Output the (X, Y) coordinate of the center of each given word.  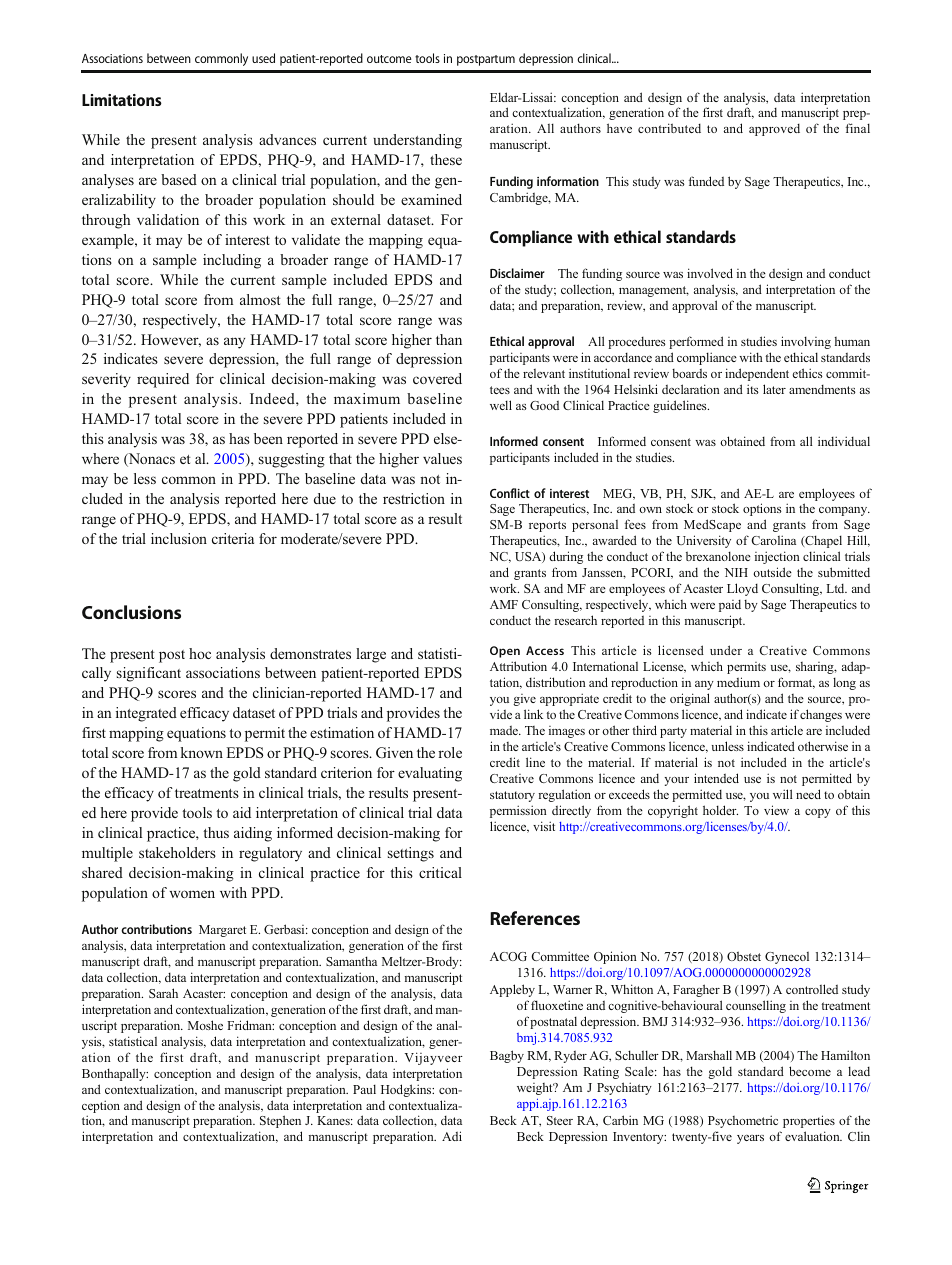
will (783, 794)
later (774, 389)
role (450, 752)
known (201, 752)
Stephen (280, 1121)
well (501, 405)
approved (774, 130)
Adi (452, 1136)
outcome (389, 59)
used (263, 58)
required (163, 380)
